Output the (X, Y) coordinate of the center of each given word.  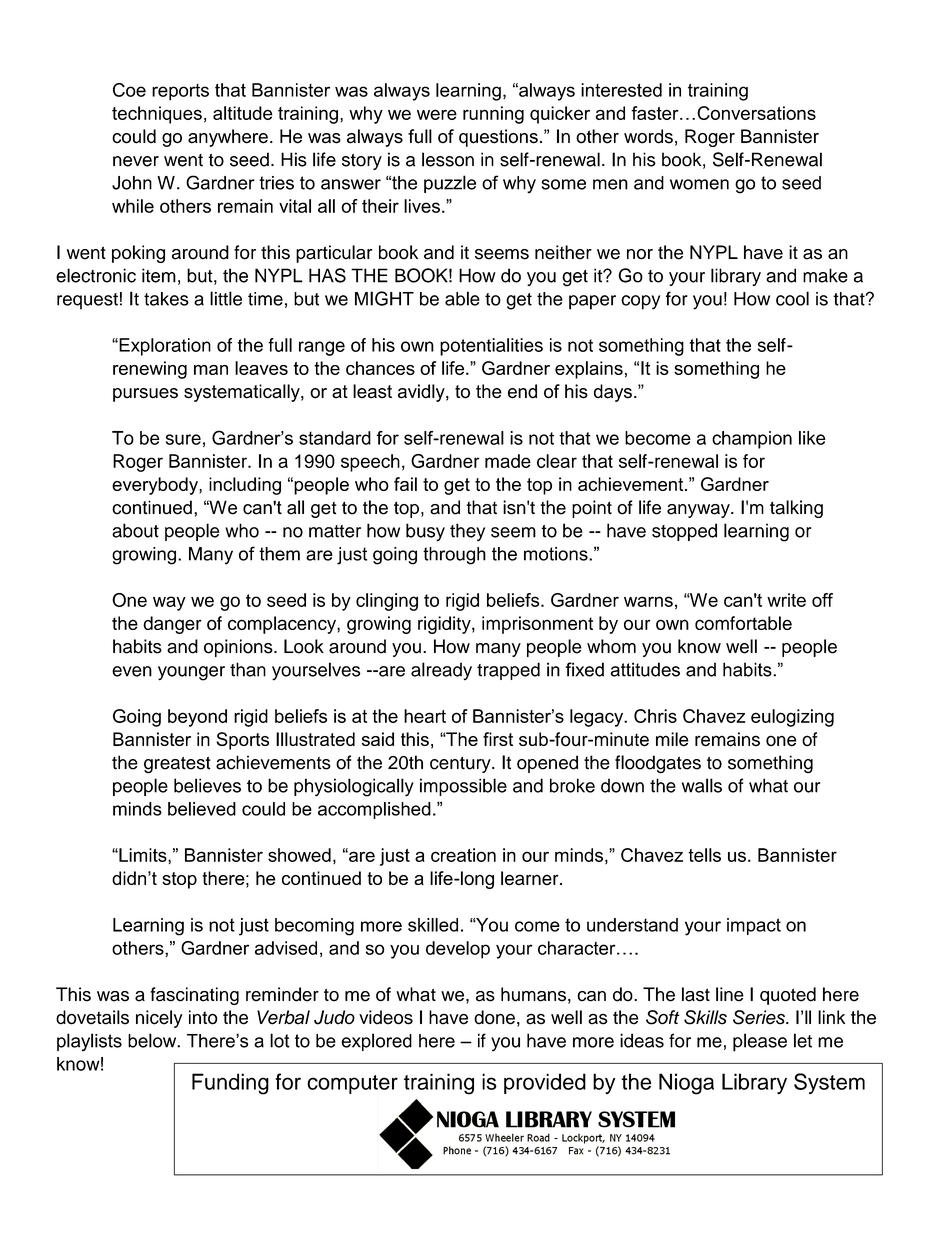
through (454, 556)
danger (172, 625)
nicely (159, 1019)
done (494, 1017)
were (437, 114)
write (786, 600)
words (648, 136)
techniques (157, 115)
